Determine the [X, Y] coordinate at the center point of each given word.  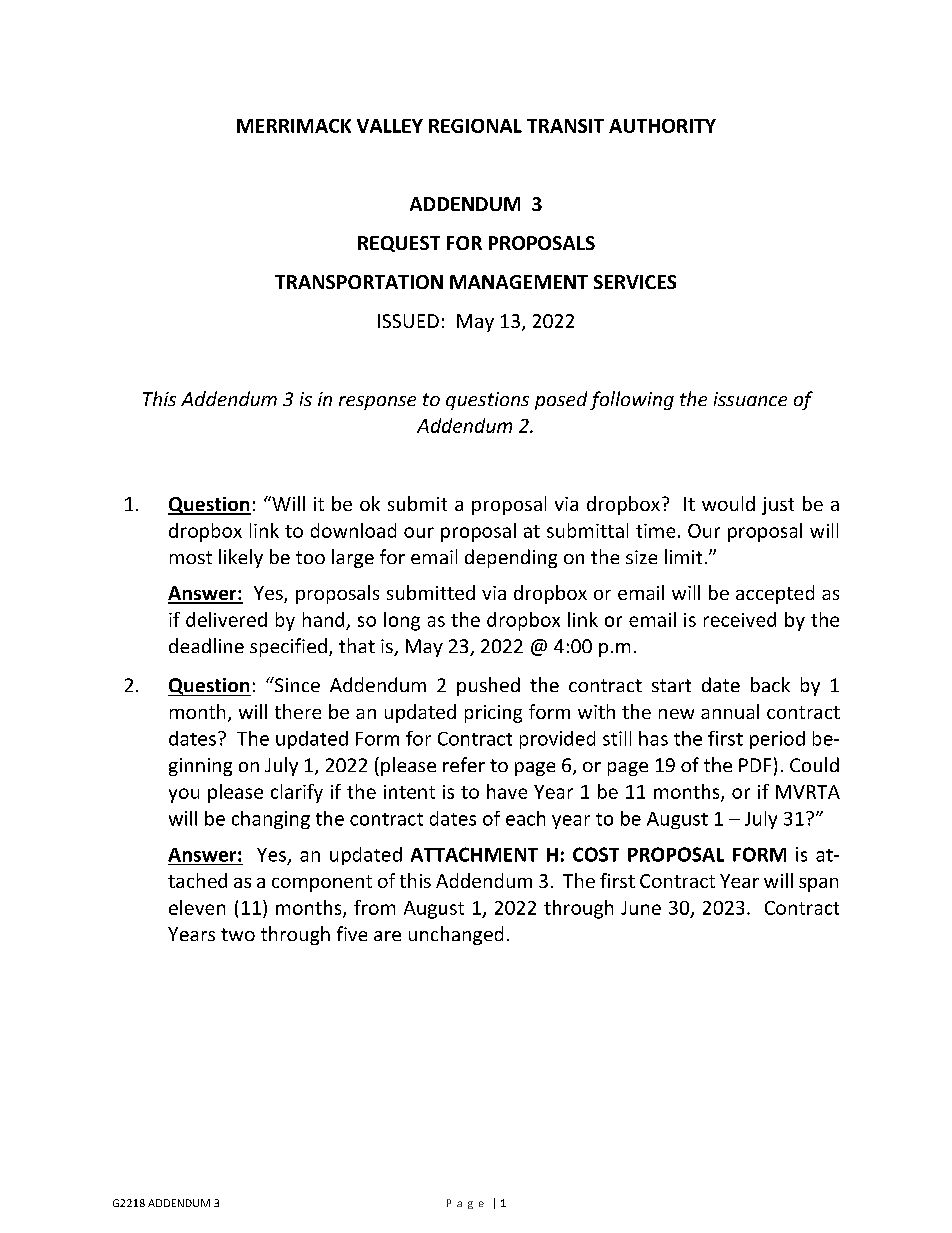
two [238, 934]
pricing [493, 714]
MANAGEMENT [519, 282]
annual [730, 711]
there [298, 711]
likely [241, 558]
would [728, 503]
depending [511, 558]
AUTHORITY [662, 126]
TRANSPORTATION [359, 282]
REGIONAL [475, 126]
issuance [750, 399]
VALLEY [390, 126]
